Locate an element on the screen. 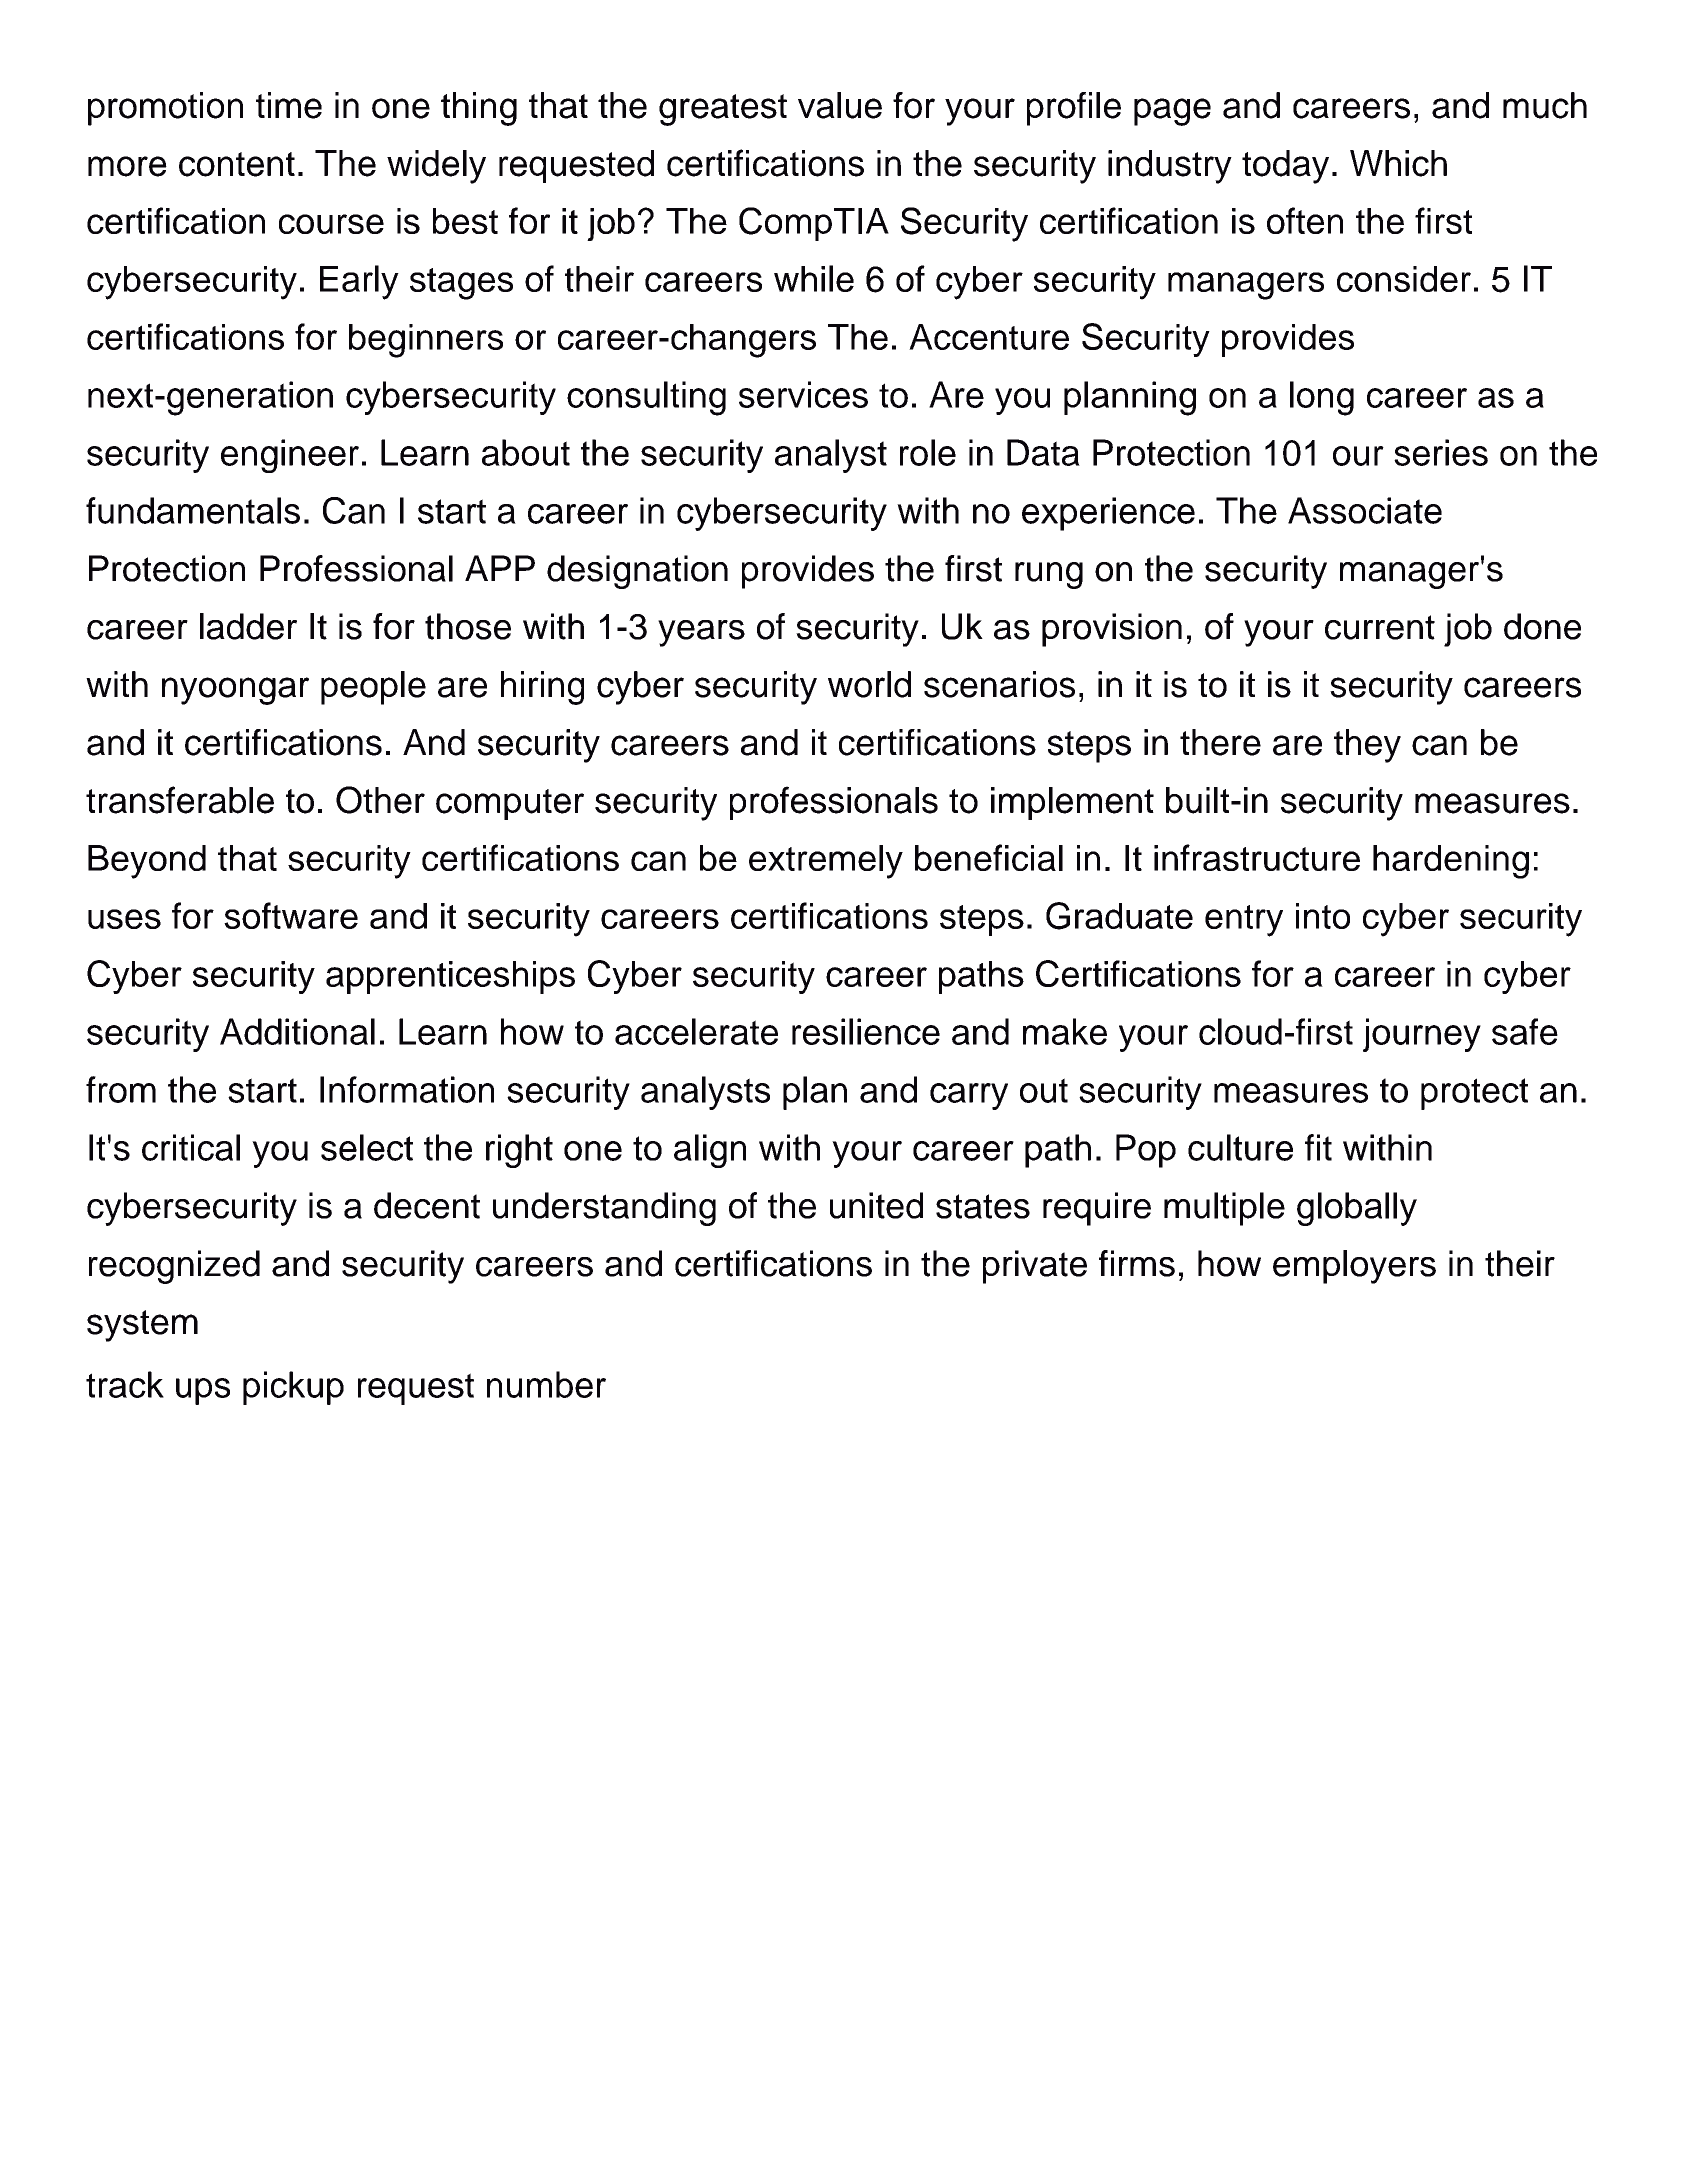 This screenshot has height=2184, width=1688. they is located at coordinates (1367, 746).
